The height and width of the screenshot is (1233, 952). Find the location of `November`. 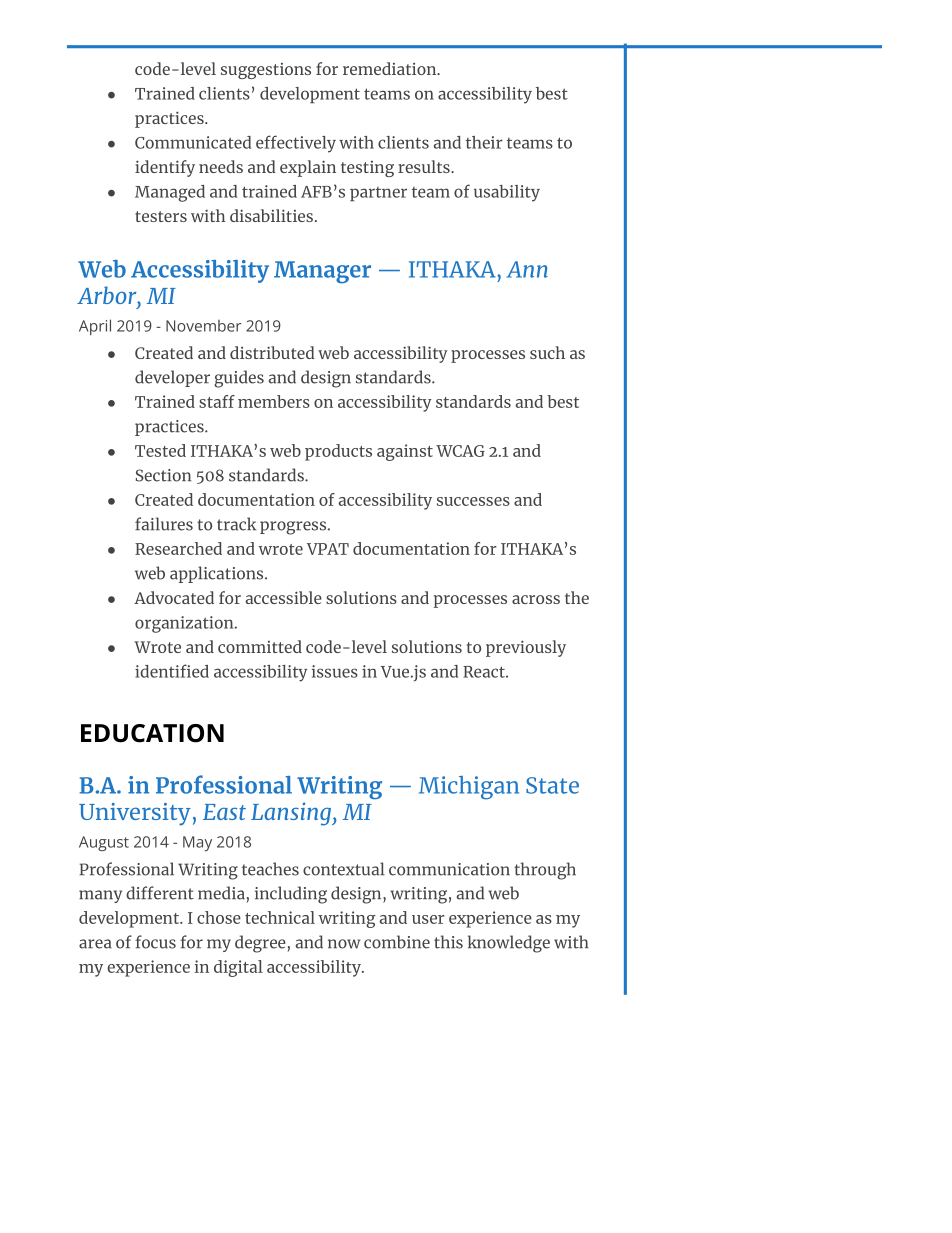

November is located at coordinates (204, 326).
